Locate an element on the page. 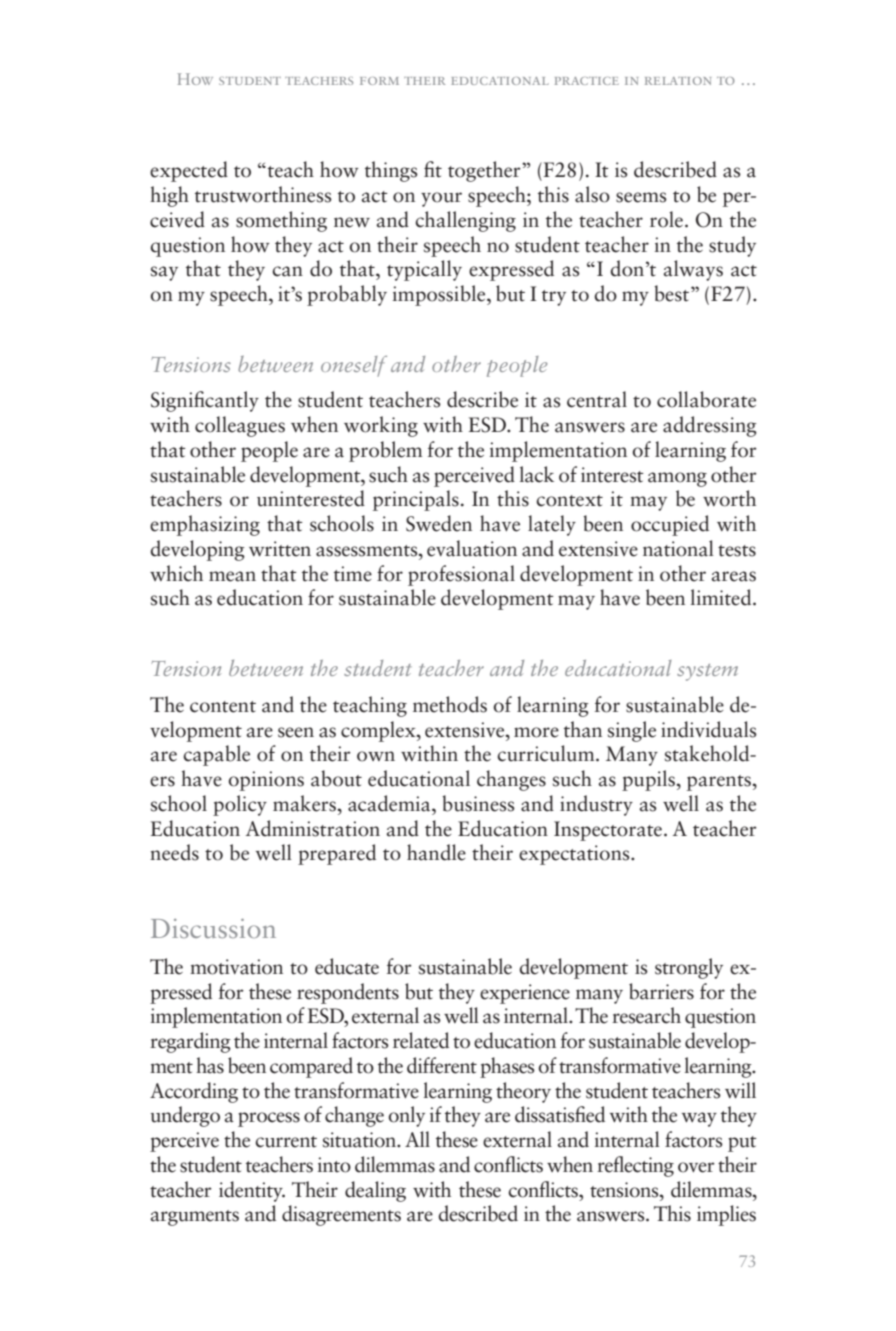 Image resolution: width=896 pixels, height=1331 pixels. identity is located at coordinates (252, 1191).
